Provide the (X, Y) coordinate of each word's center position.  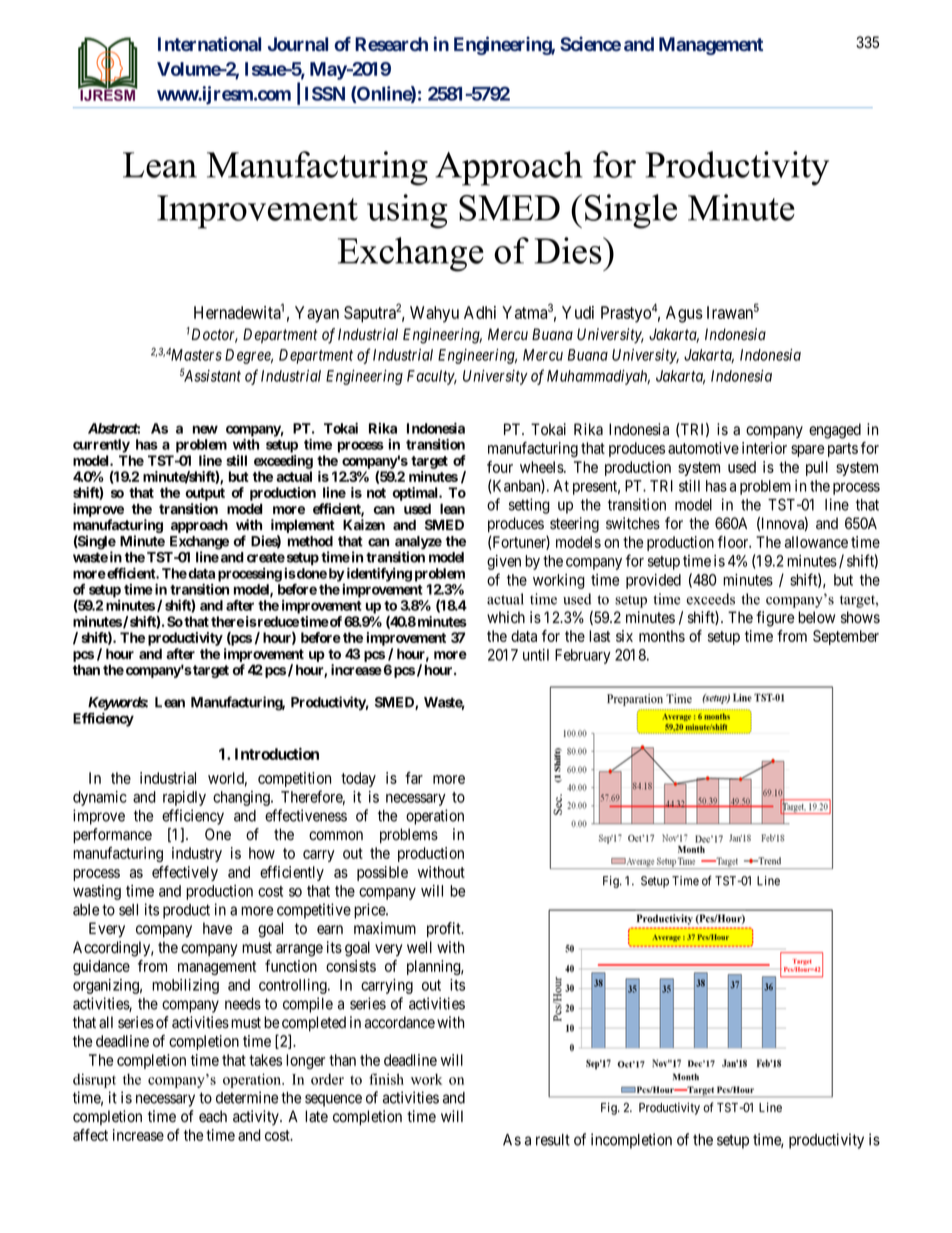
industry (197, 854)
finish (386, 1079)
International (209, 43)
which (506, 617)
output (205, 494)
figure (775, 619)
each (213, 1116)
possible (382, 873)
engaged (835, 431)
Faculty (432, 377)
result (553, 1140)
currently (101, 446)
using (407, 211)
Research (391, 44)
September (846, 637)
